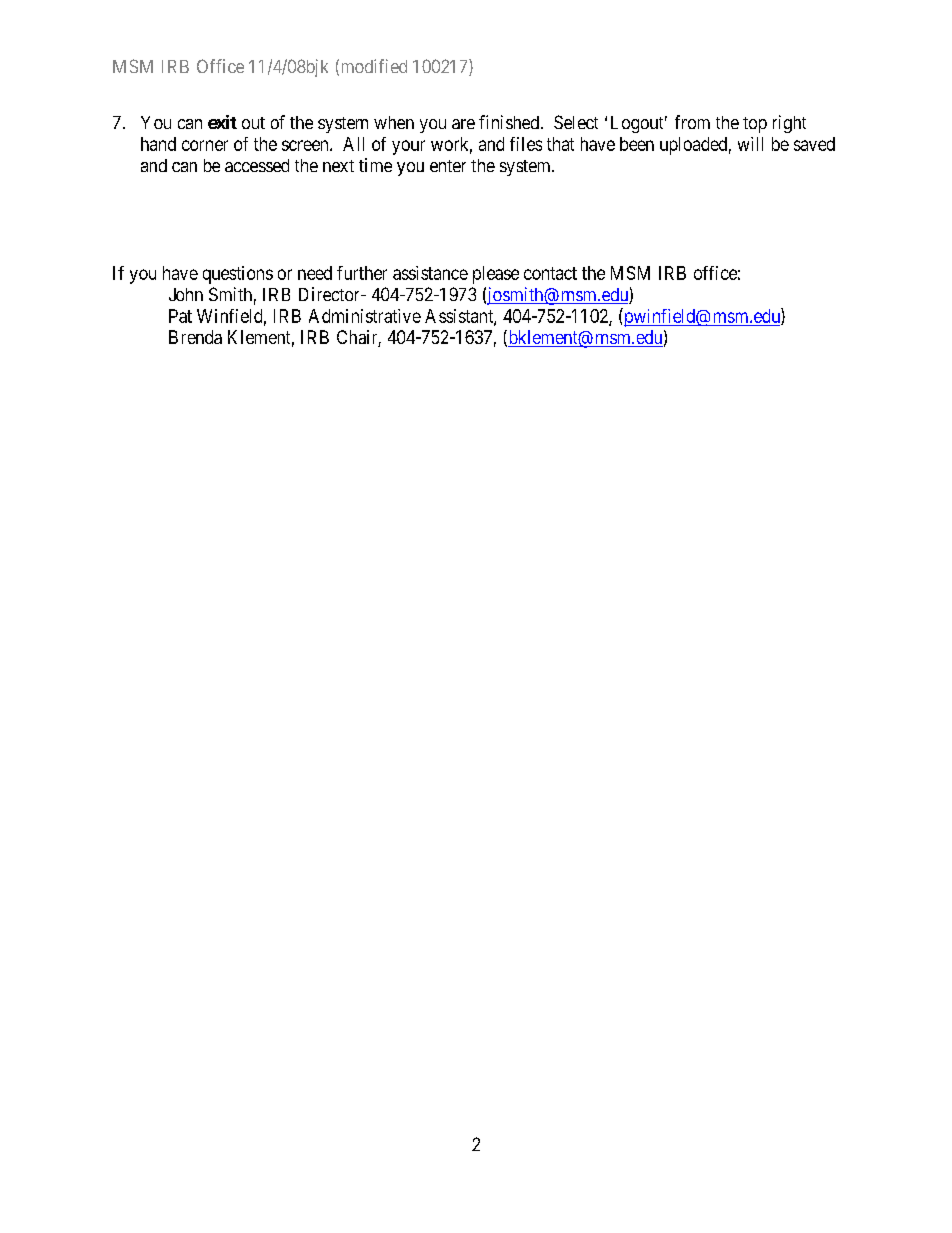 The image size is (952, 1233). Describe the element at coordinates (755, 125) in the screenshot. I see `top` at that location.
